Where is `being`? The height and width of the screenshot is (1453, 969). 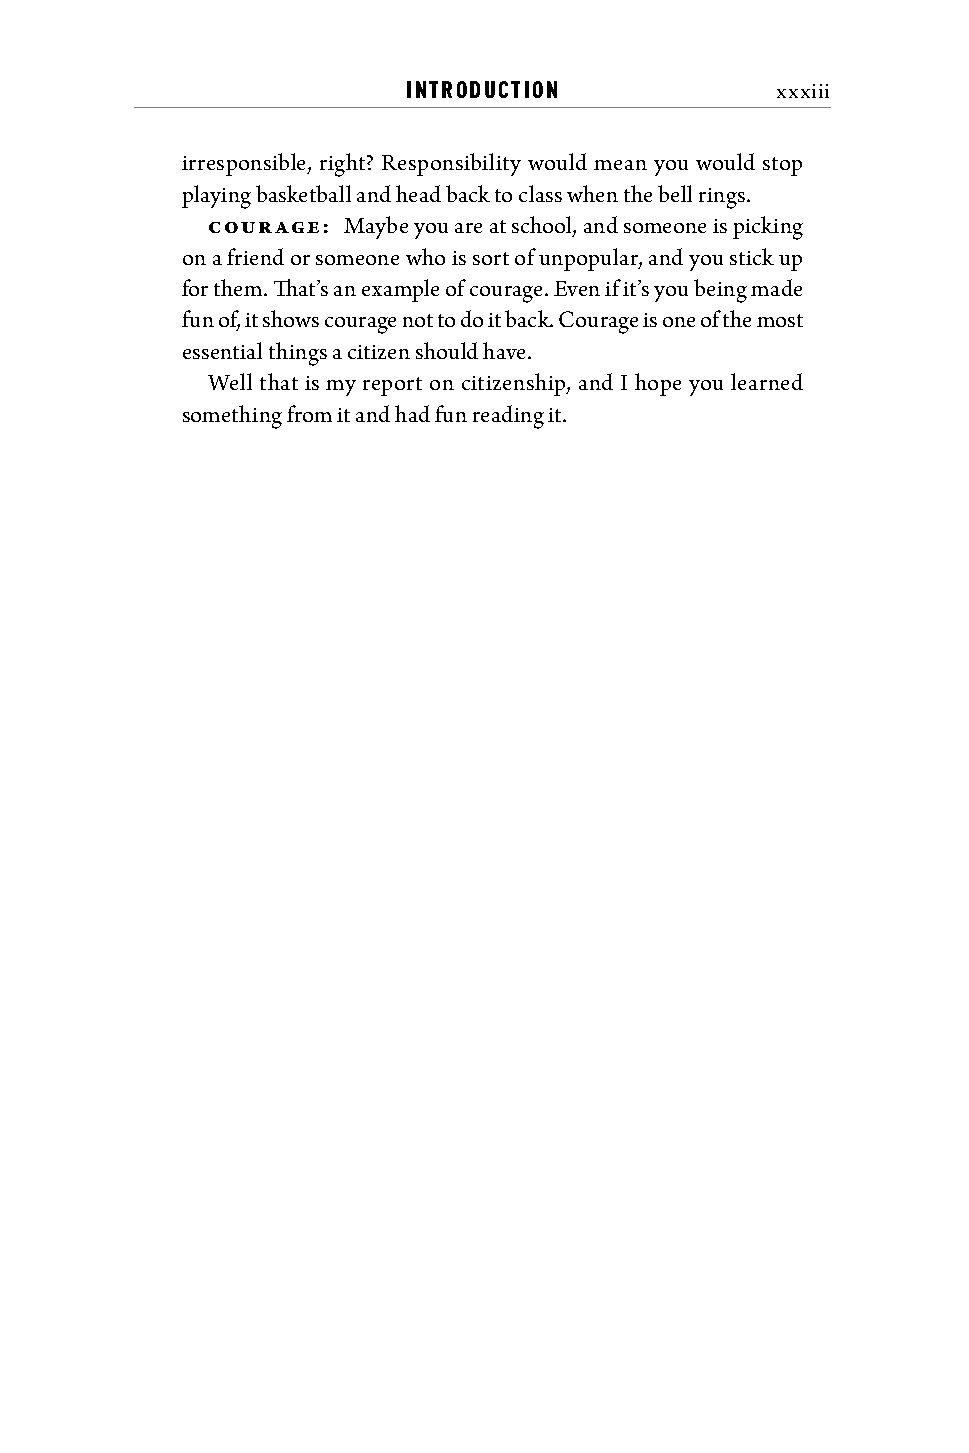 being is located at coordinates (720, 291).
